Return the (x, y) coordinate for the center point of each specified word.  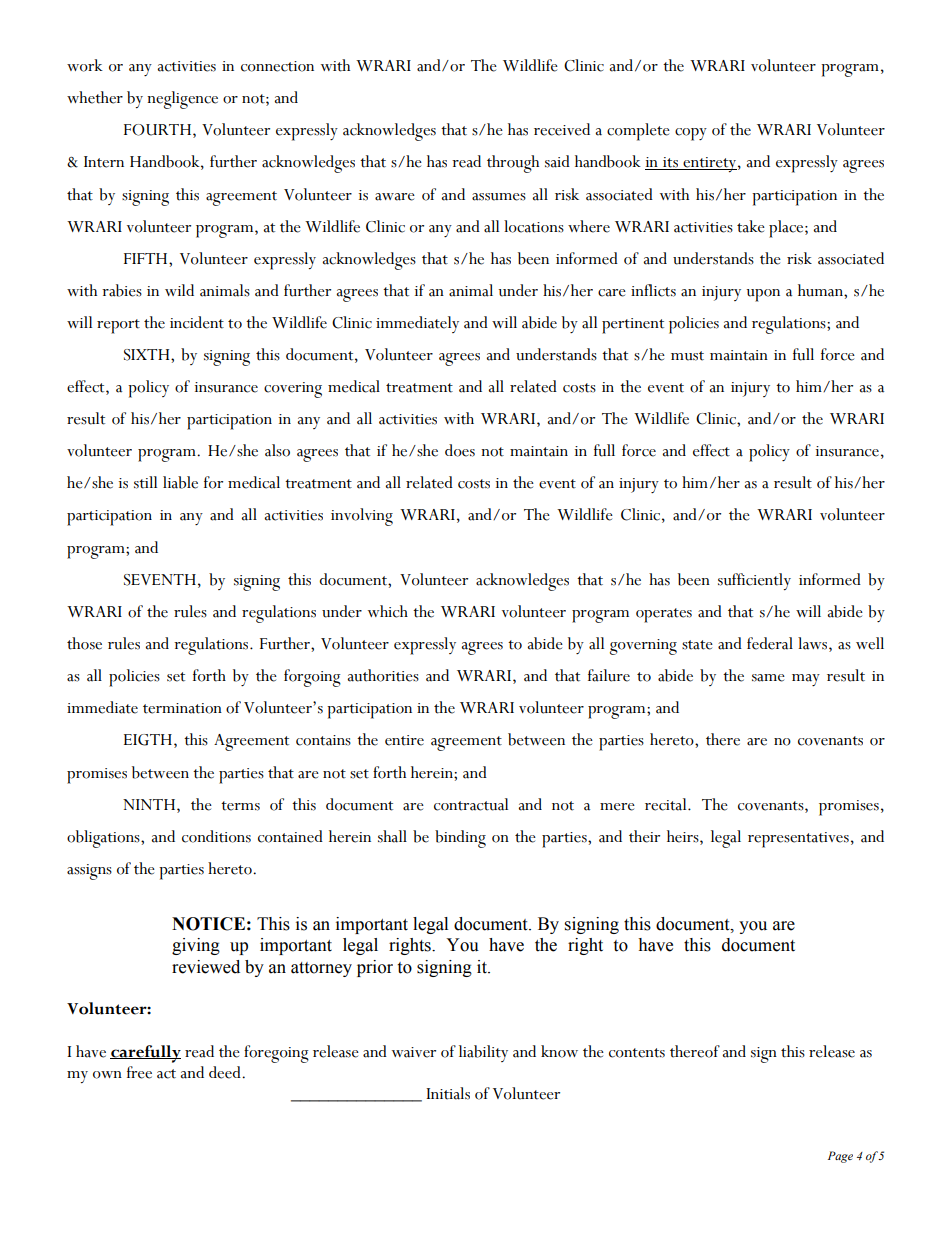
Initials (448, 1093)
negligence (182, 100)
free (139, 1072)
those (84, 643)
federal (770, 643)
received (562, 129)
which (388, 611)
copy (691, 134)
